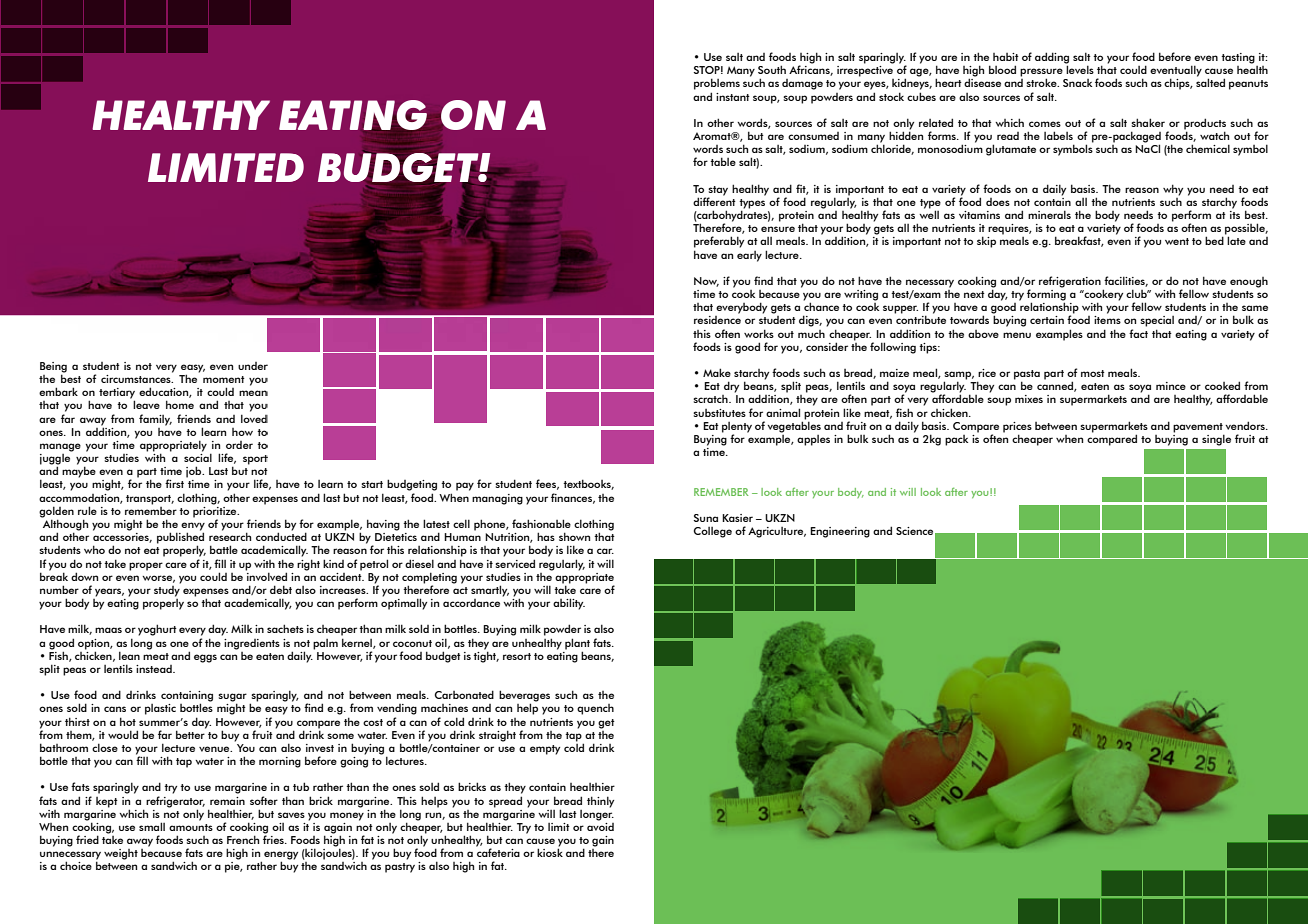 This screenshot has height=924, width=1308. Describe the element at coordinates (243, 839) in the screenshot. I see `French` at that location.
